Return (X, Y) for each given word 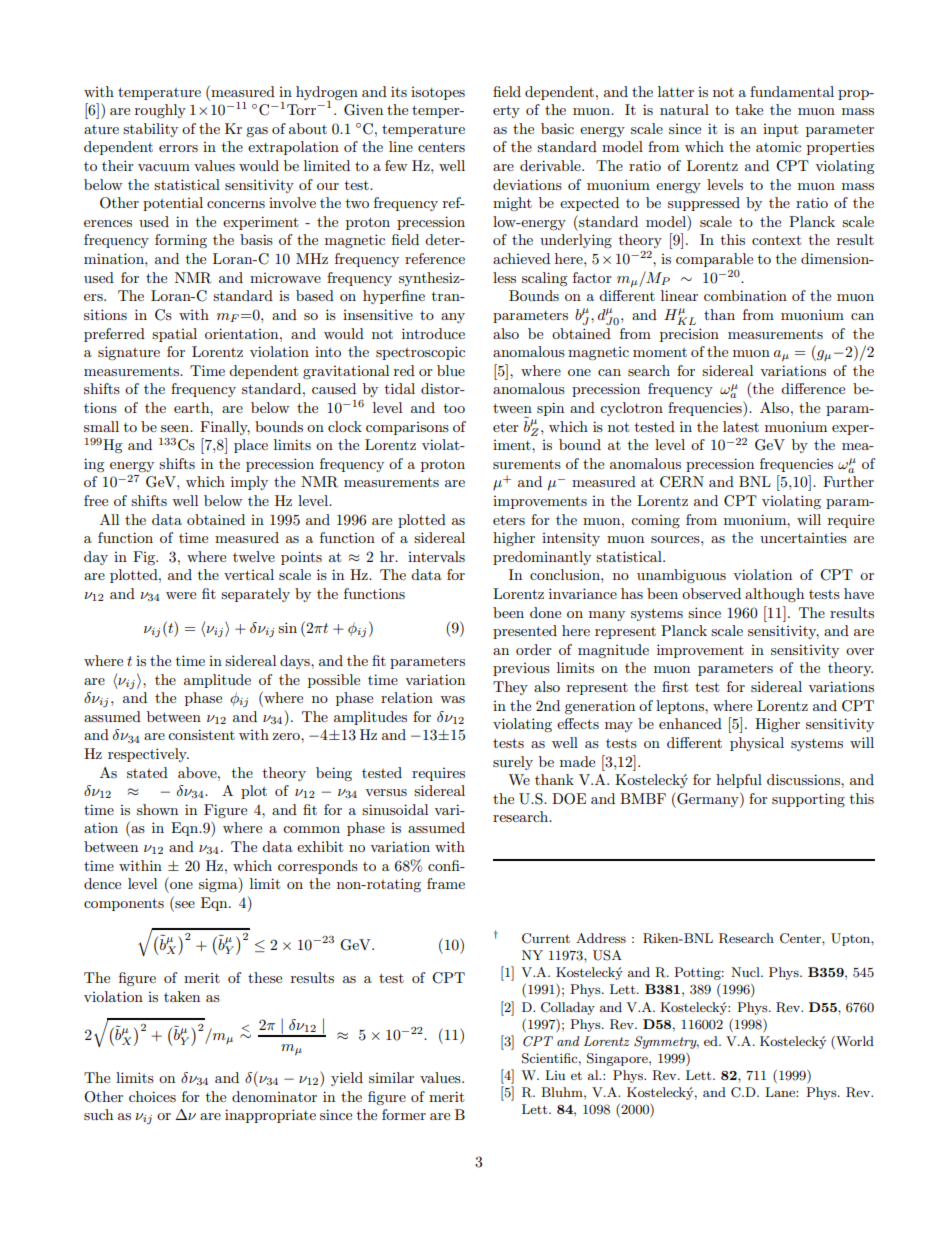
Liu (555, 1075)
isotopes (438, 93)
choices (152, 1096)
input (780, 130)
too (454, 408)
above (198, 772)
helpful (739, 781)
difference (813, 388)
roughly (160, 111)
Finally (225, 428)
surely (513, 763)
